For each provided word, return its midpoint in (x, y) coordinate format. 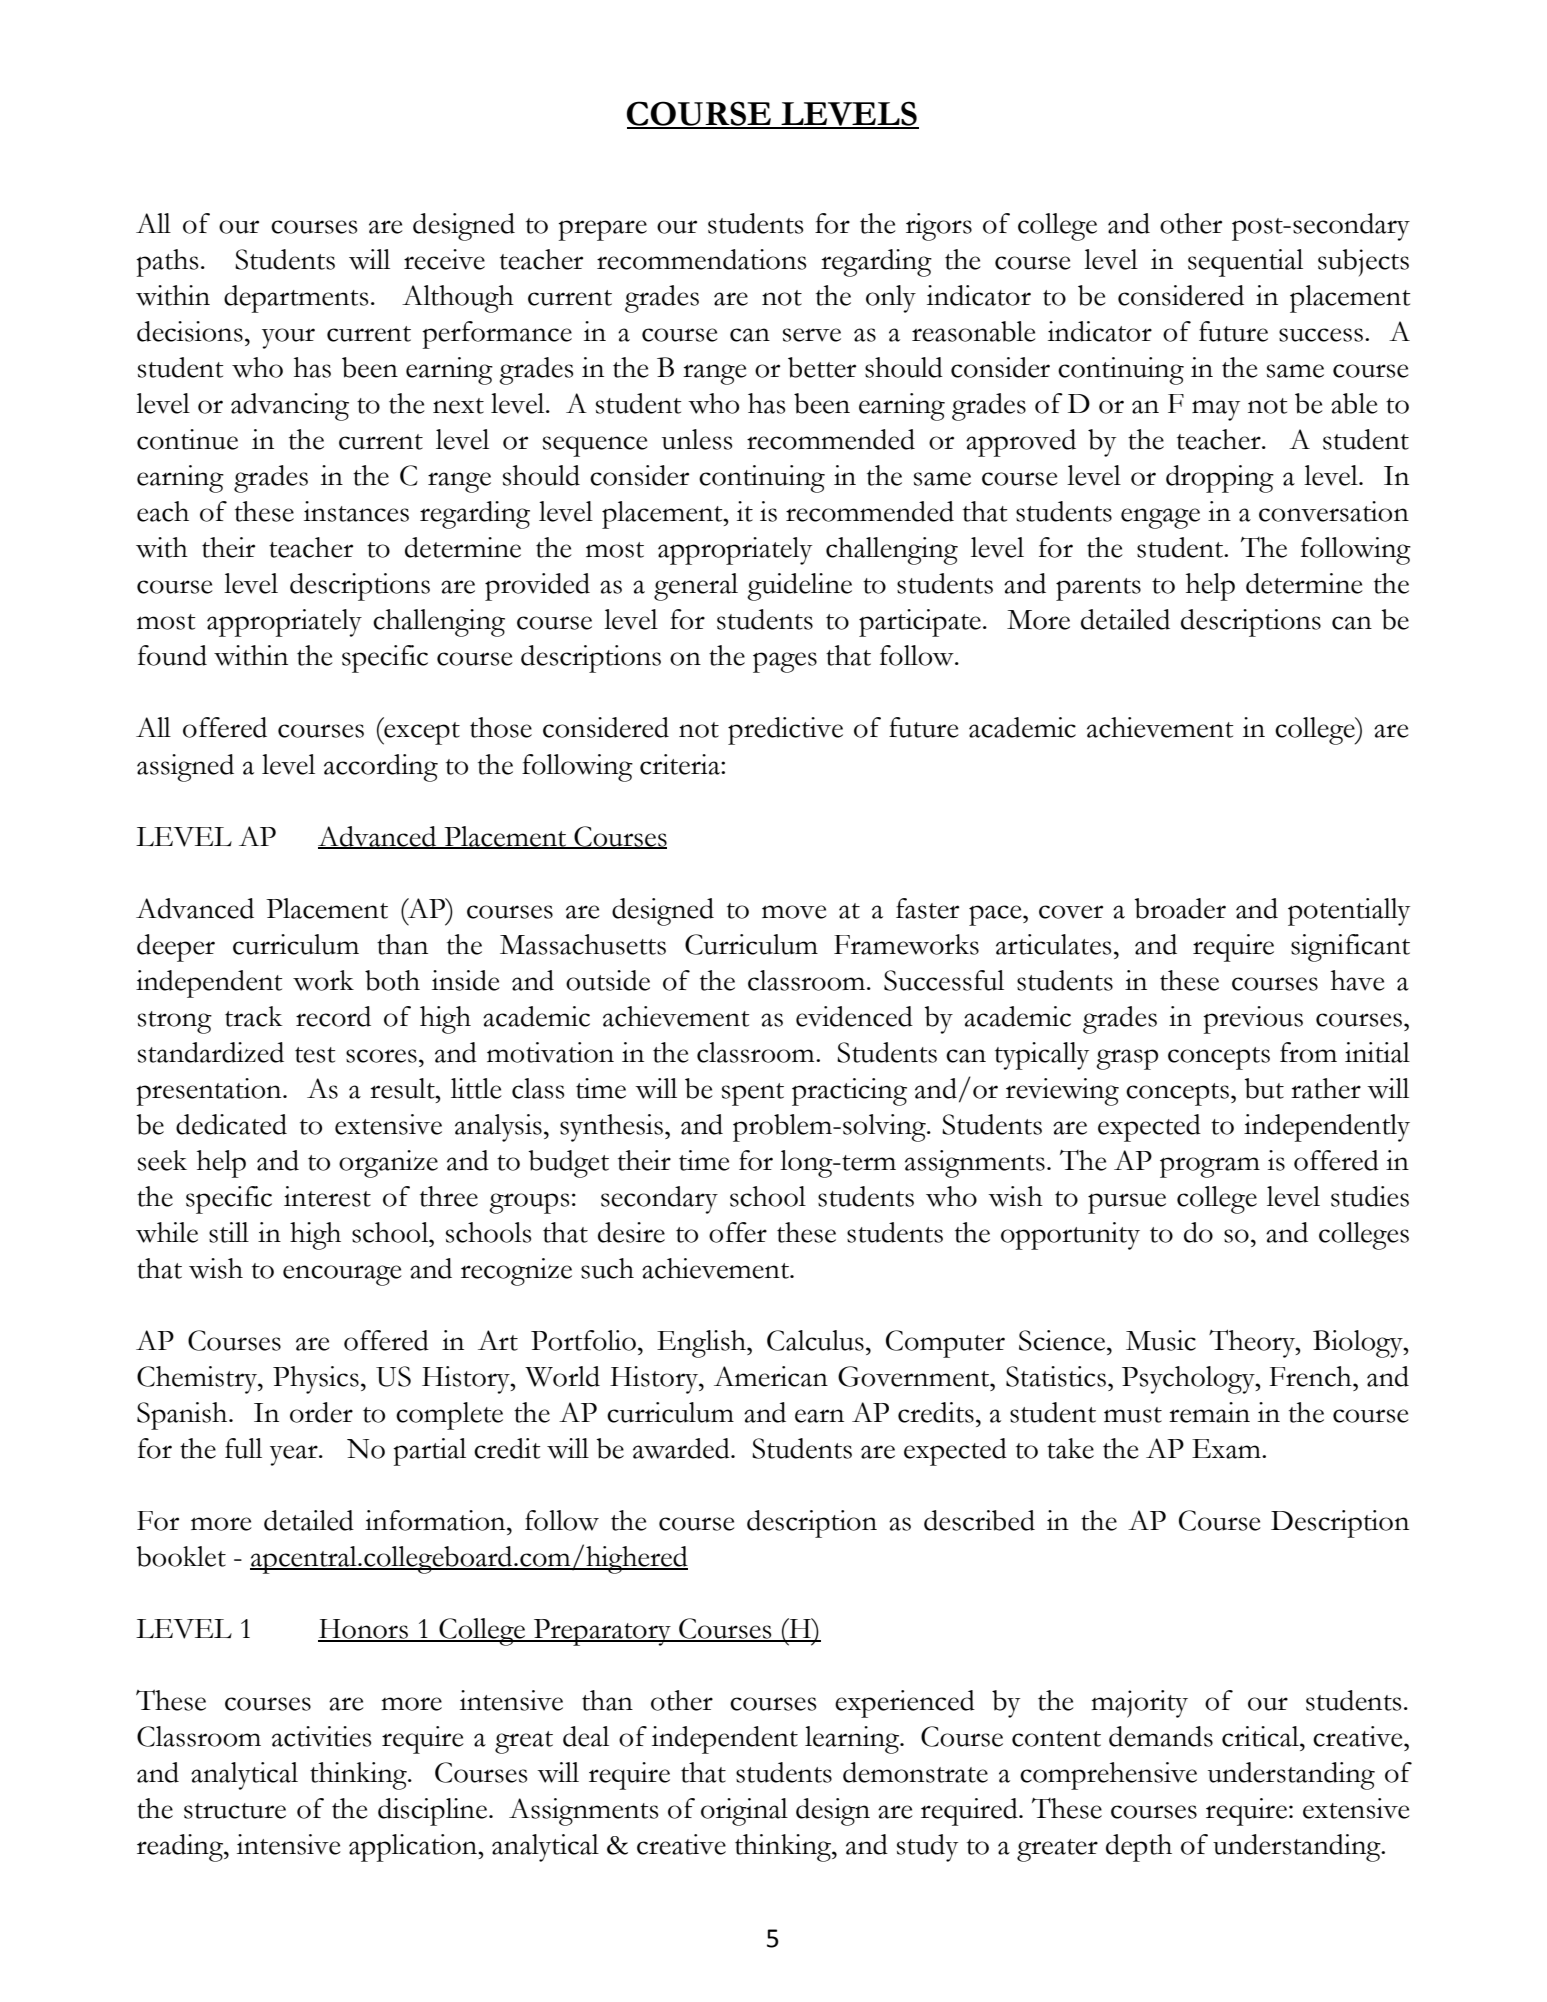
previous (1253, 1020)
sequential (1245, 263)
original (744, 1812)
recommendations (701, 259)
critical (1261, 1736)
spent (753, 1094)
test (315, 1055)
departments (296, 299)
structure (235, 1811)
